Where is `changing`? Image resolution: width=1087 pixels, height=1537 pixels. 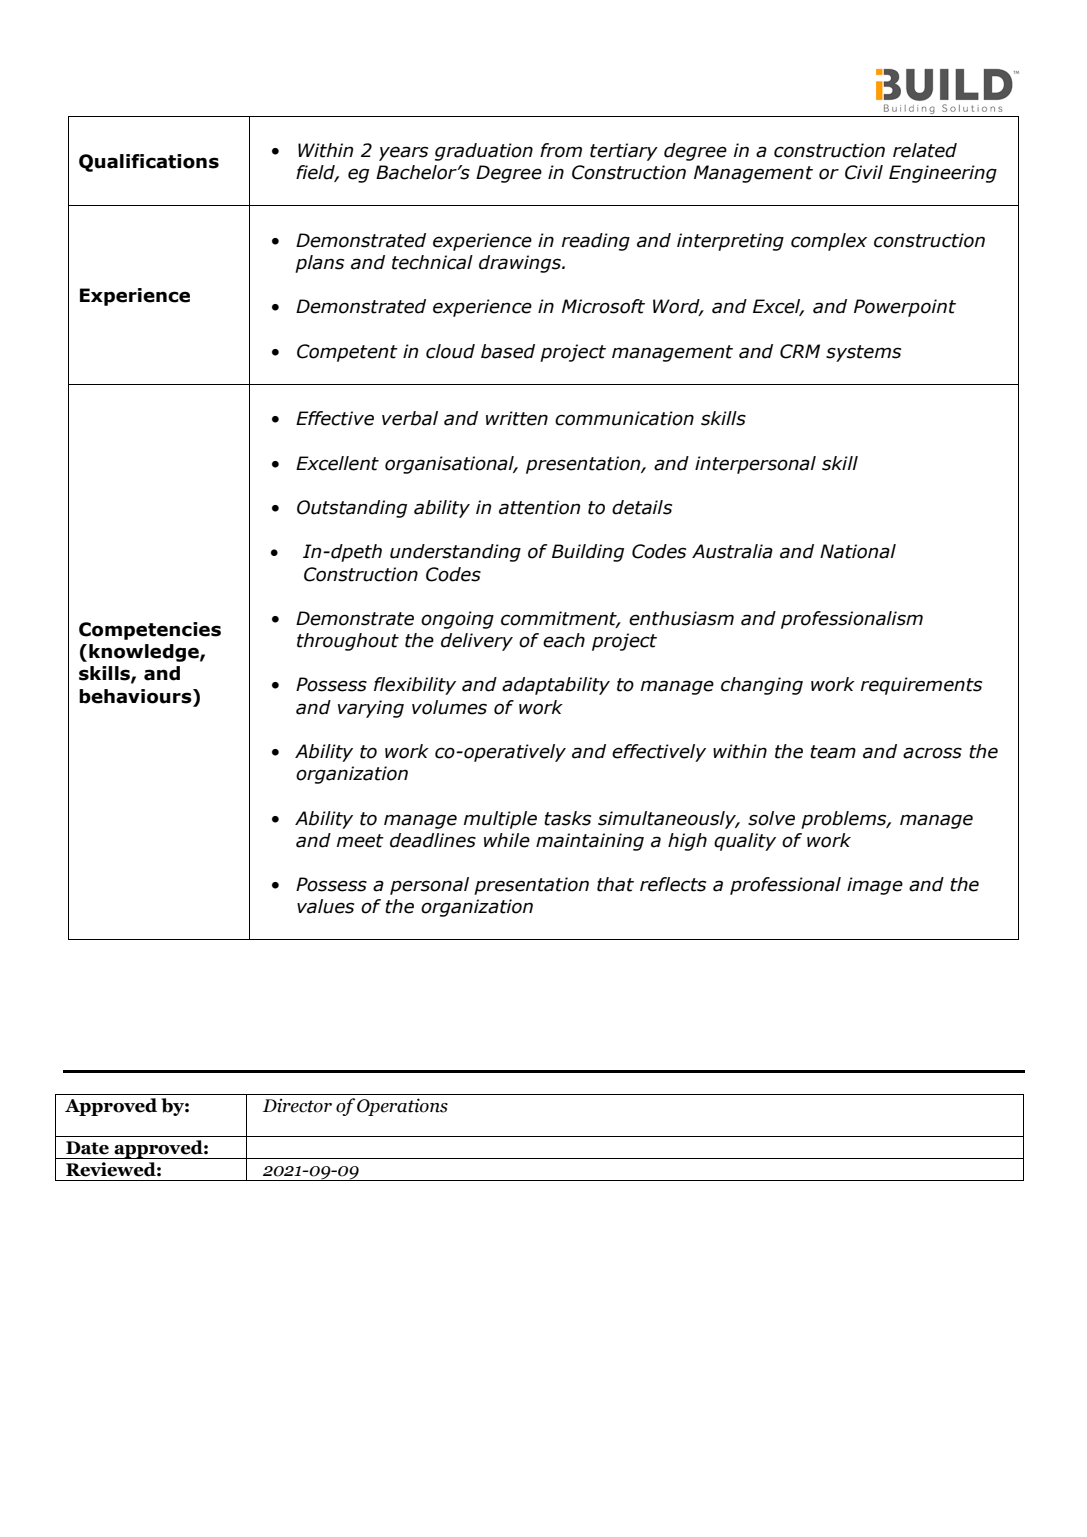
changing is located at coordinates (762, 686).
